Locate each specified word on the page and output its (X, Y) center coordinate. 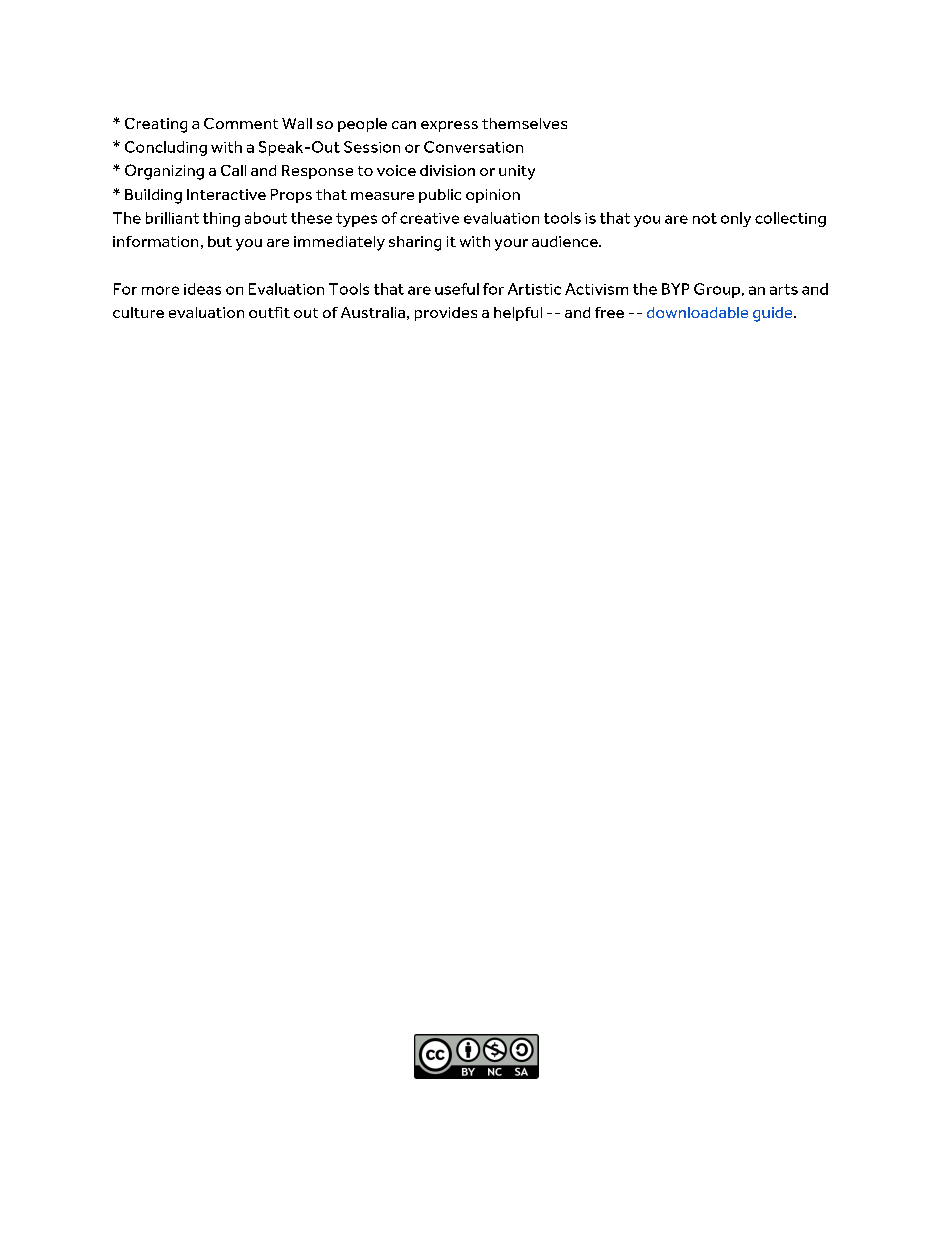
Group (717, 290)
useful (457, 289)
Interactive (226, 194)
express (449, 126)
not (705, 218)
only (736, 219)
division (447, 170)
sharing (415, 243)
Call (233, 170)
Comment (241, 123)
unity (517, 172)
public (440, 196)
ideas (202, 289)
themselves (524, 123)
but (220, 241)
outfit (269, 312)
